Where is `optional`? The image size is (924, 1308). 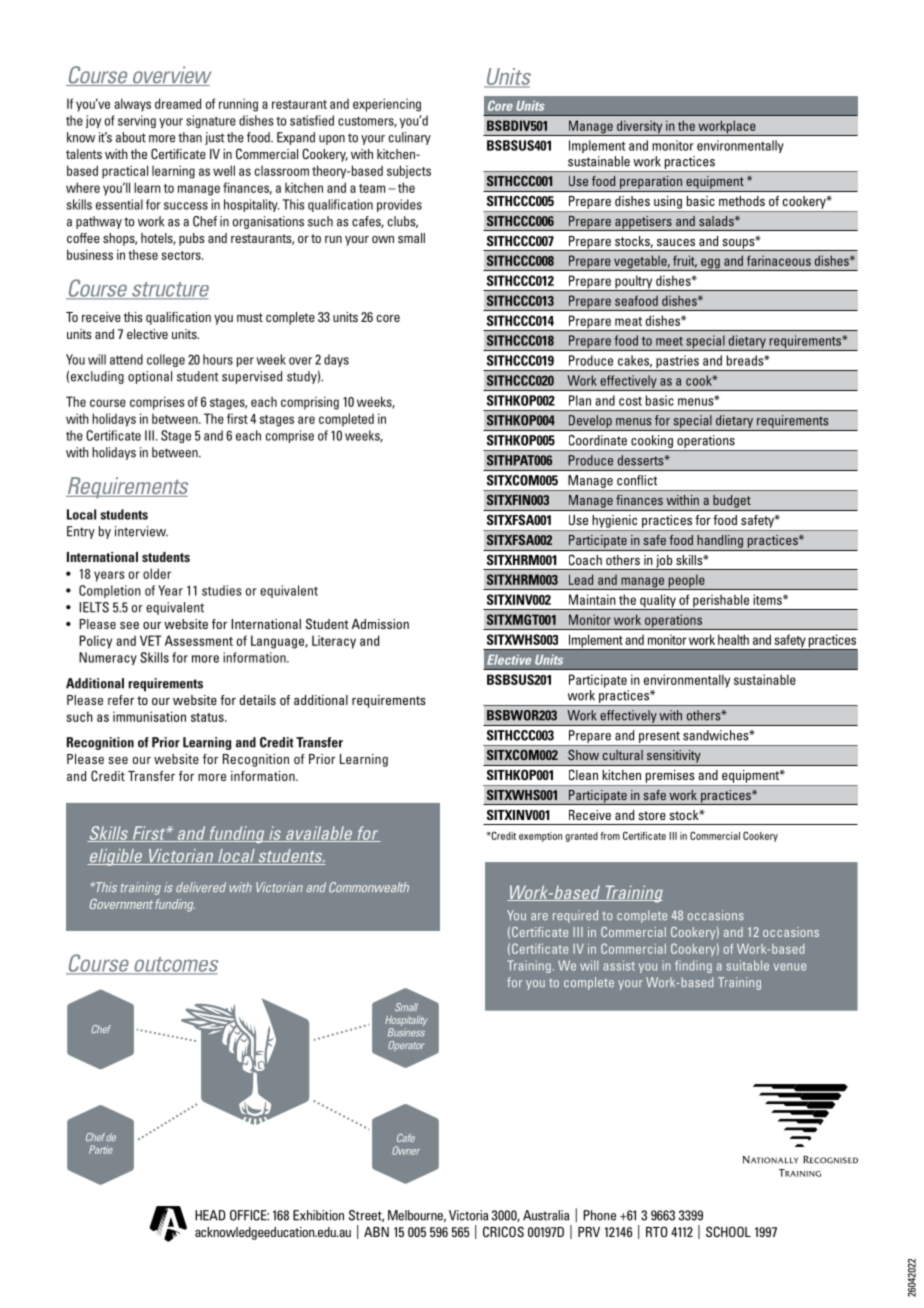
optional is located at coordinates (150, 377).
